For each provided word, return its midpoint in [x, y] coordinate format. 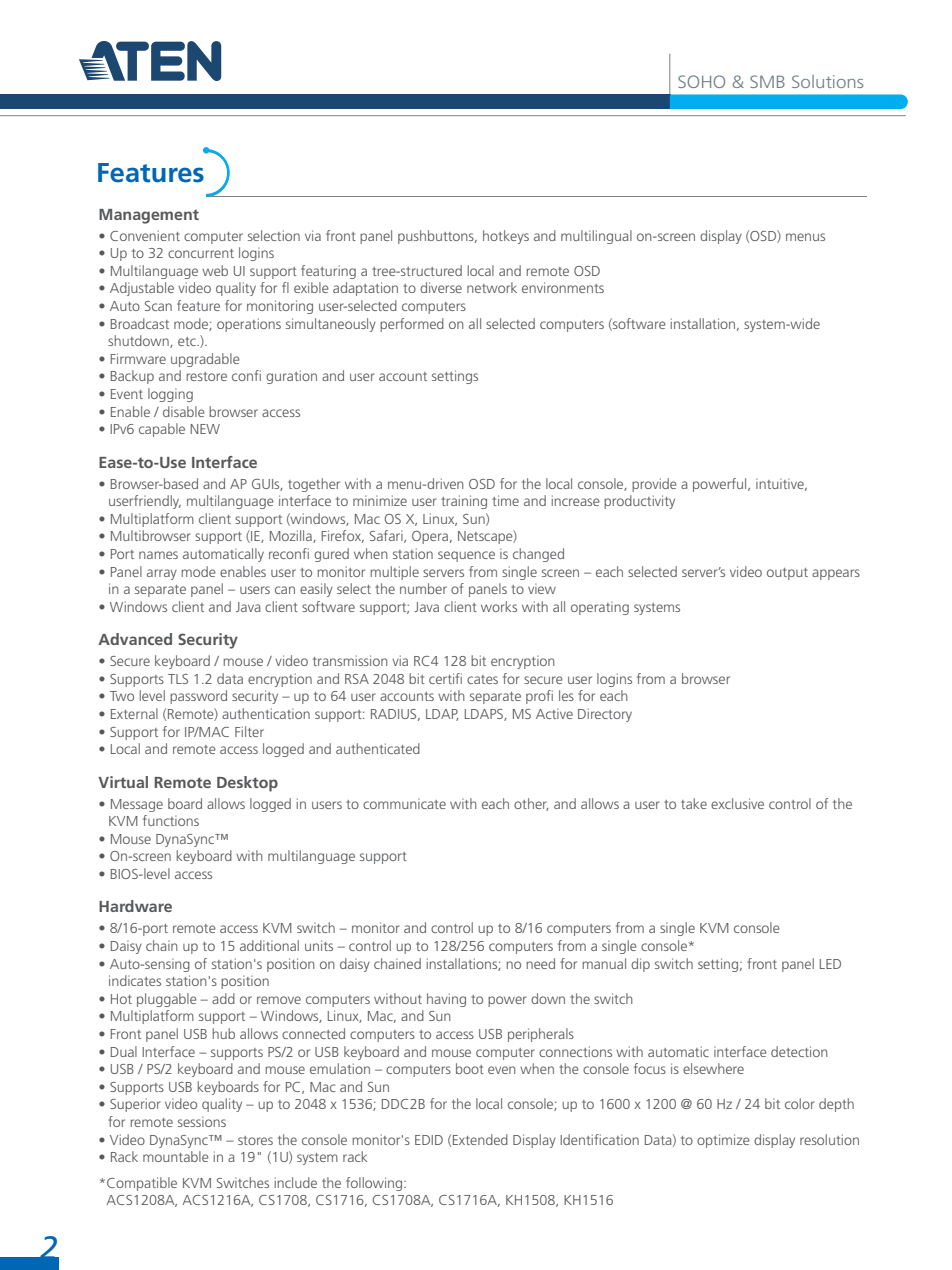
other [531, 804]
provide [654, 485]
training [464, 502]
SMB [767, 81]
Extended [480, 1139]
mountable [176, 1156]
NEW [205, 429]
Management [149, 216]
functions [171, 820]
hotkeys [506, 237]
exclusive [737, 803]
